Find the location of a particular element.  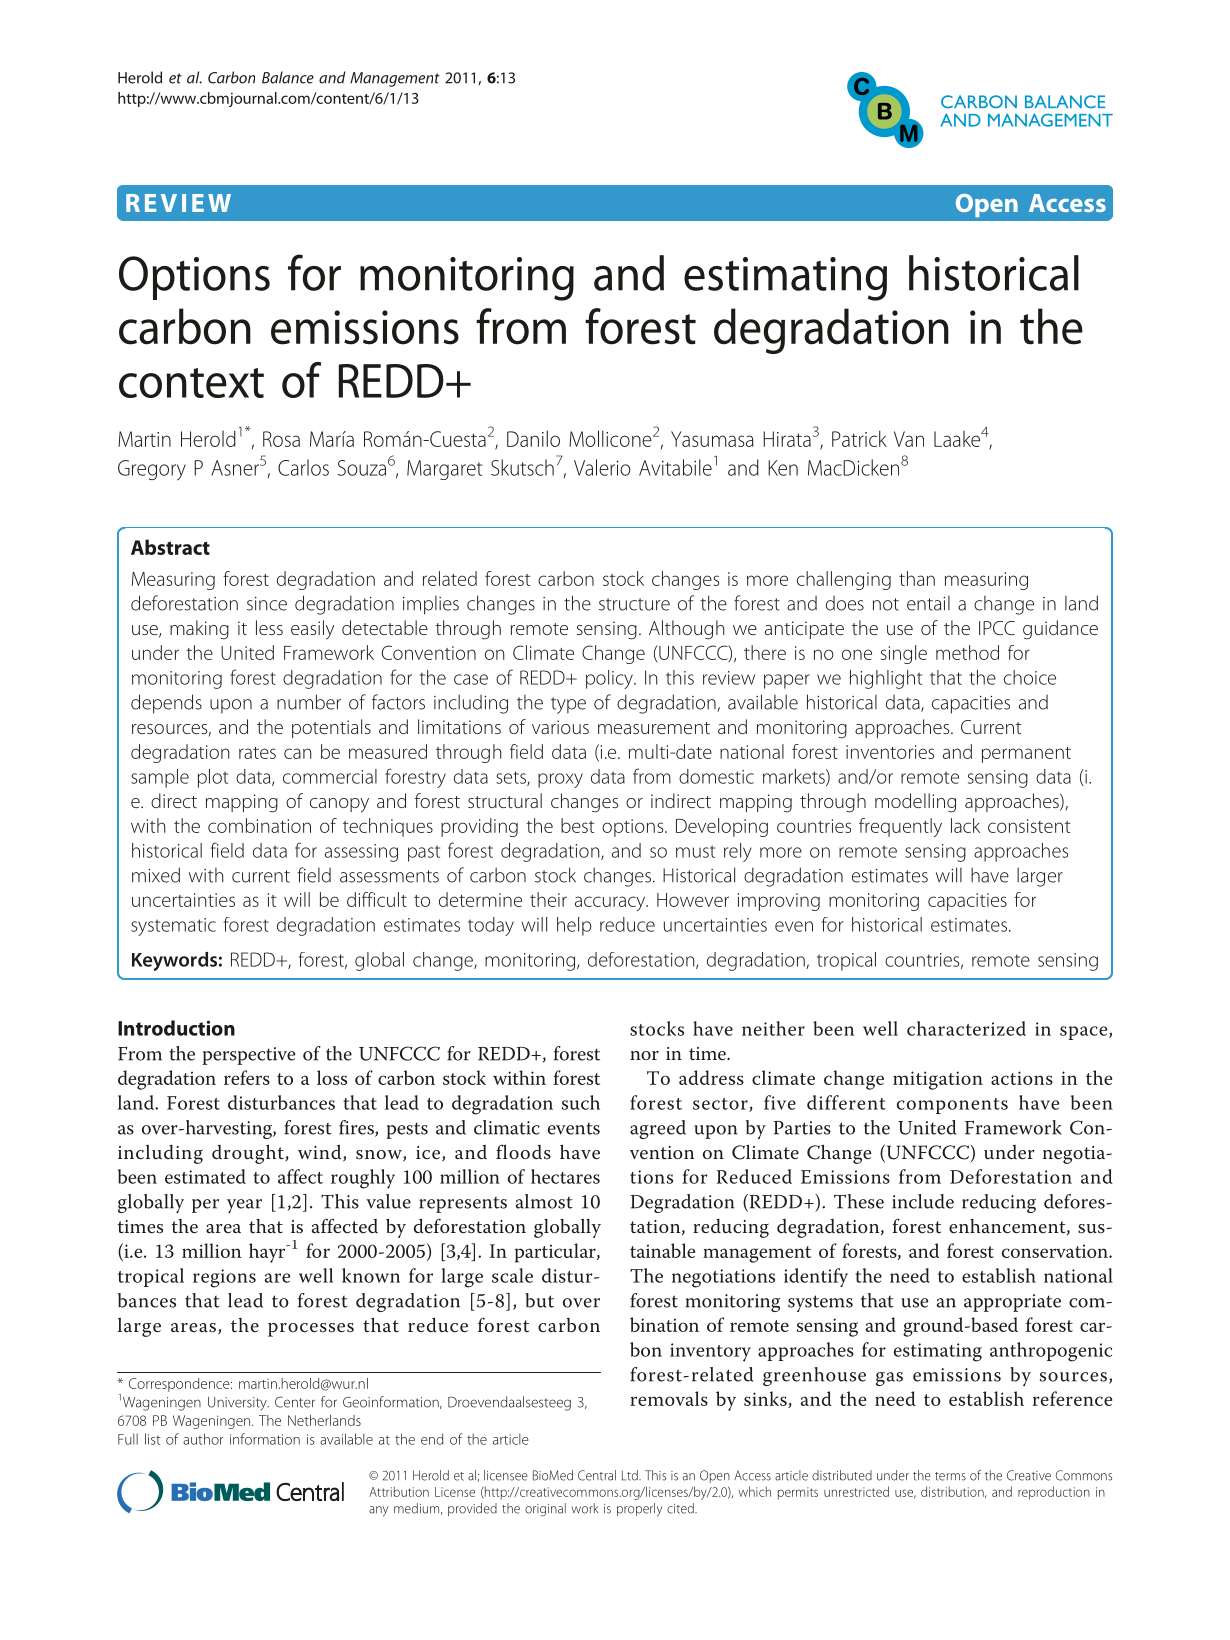

Van is located at coordinates (909, 439).
